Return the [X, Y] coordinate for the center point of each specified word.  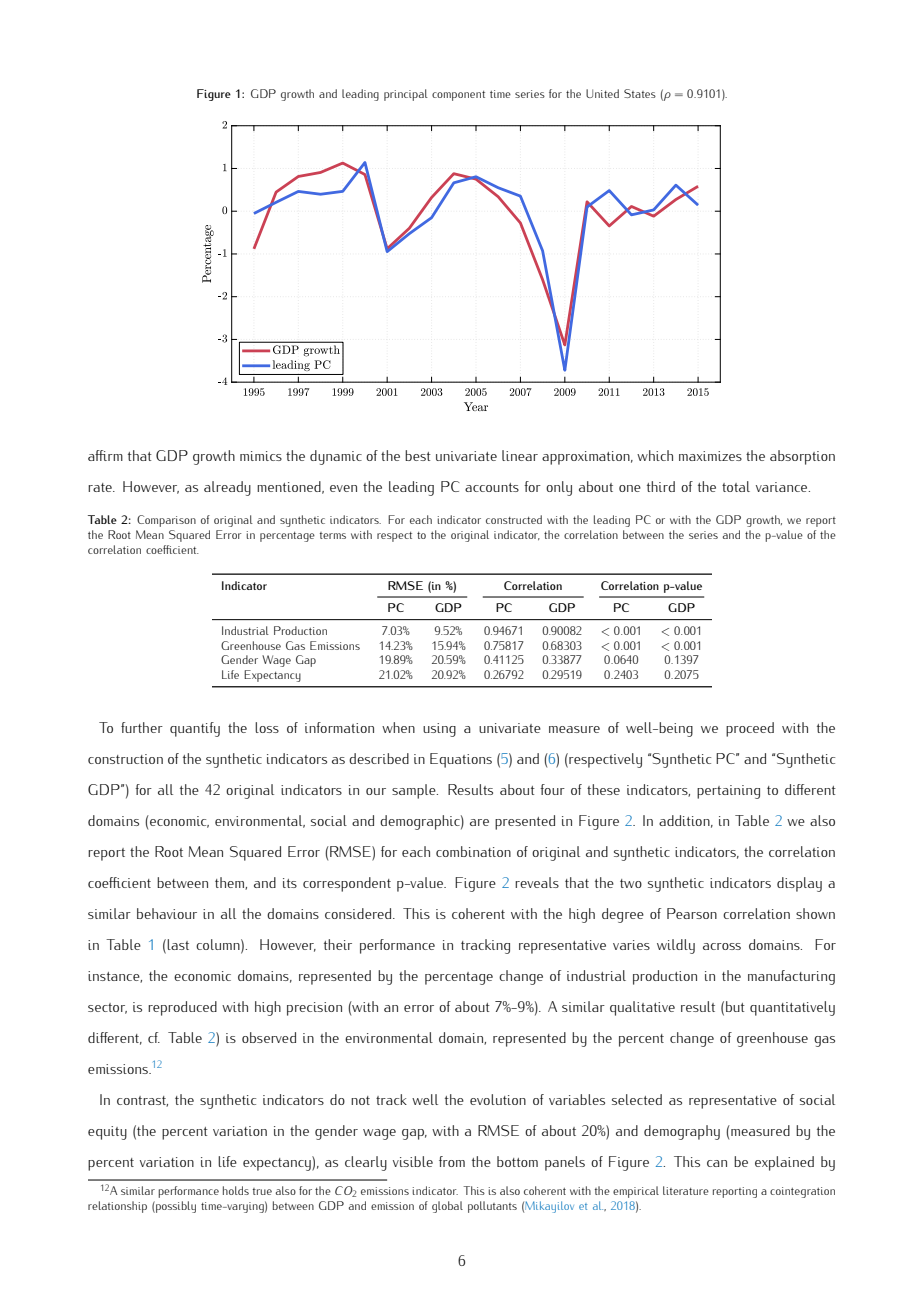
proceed [750, 729]
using [439, 730]
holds [236, 1190]
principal [406, 95]
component [458, 96]
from [452, 1161]
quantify [195, 729]
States [640, 93]
